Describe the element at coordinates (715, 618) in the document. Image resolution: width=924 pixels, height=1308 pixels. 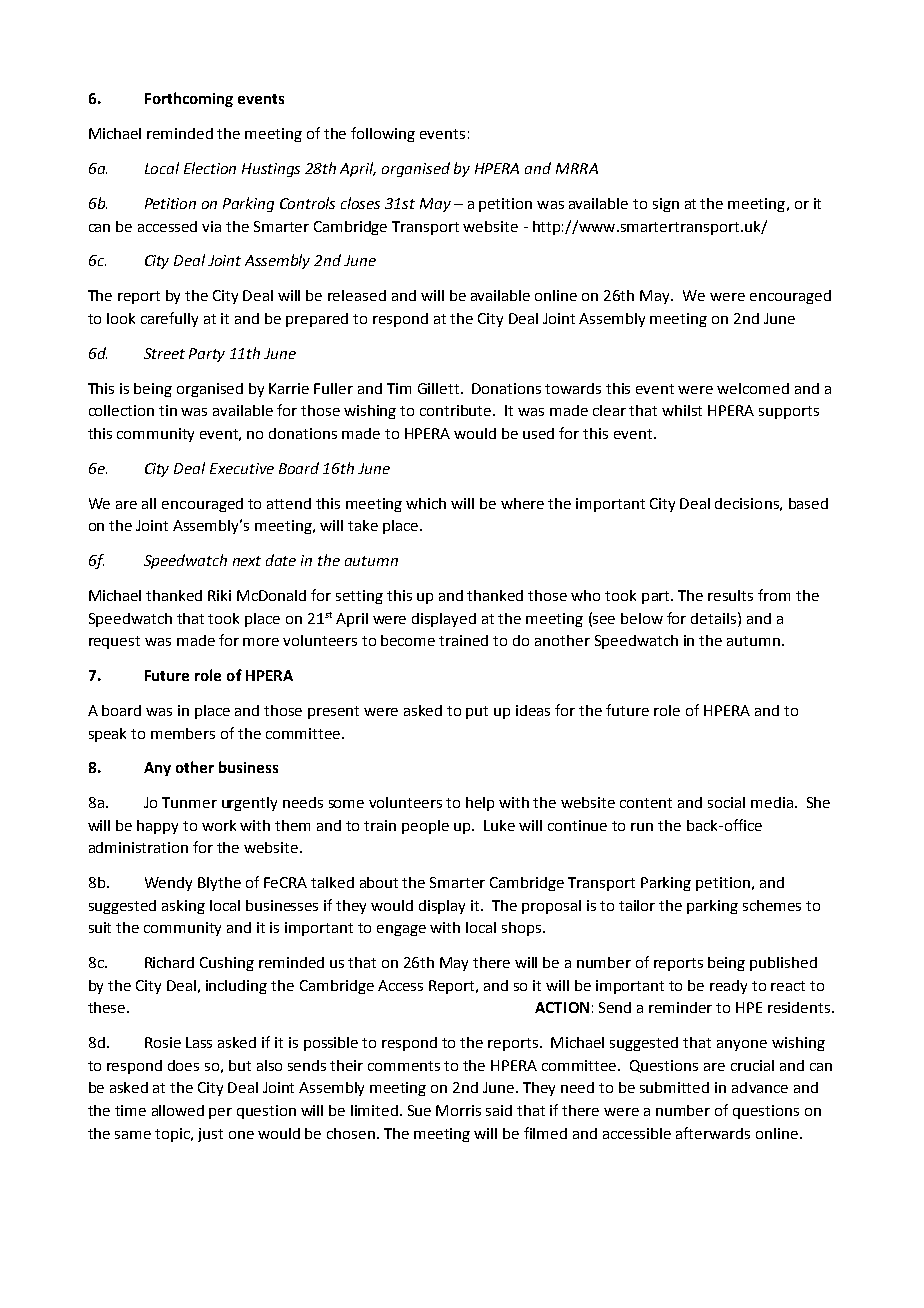
I see `details` at that location.
